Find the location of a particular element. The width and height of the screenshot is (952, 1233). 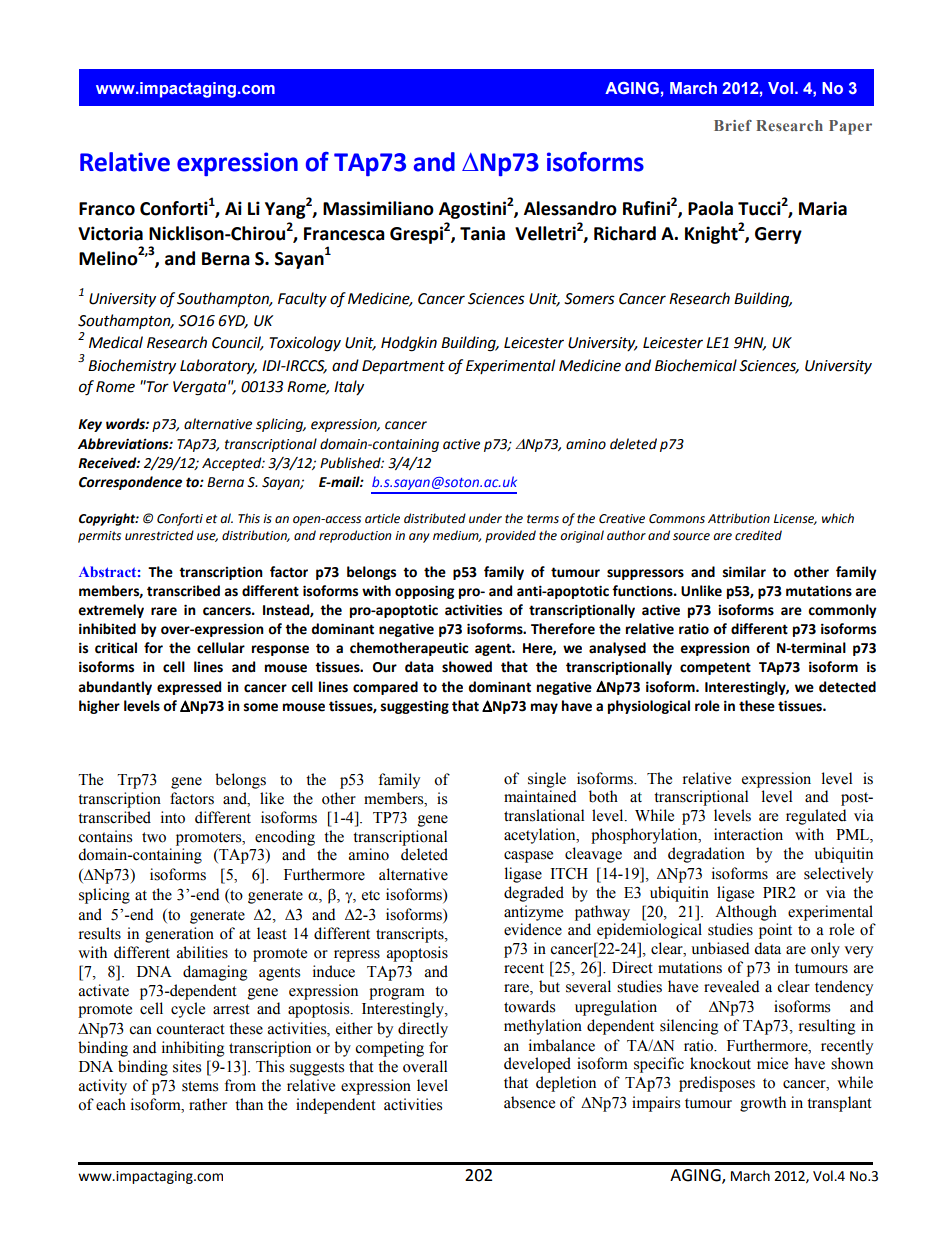

Brief is located at coordinates (733, 125).
